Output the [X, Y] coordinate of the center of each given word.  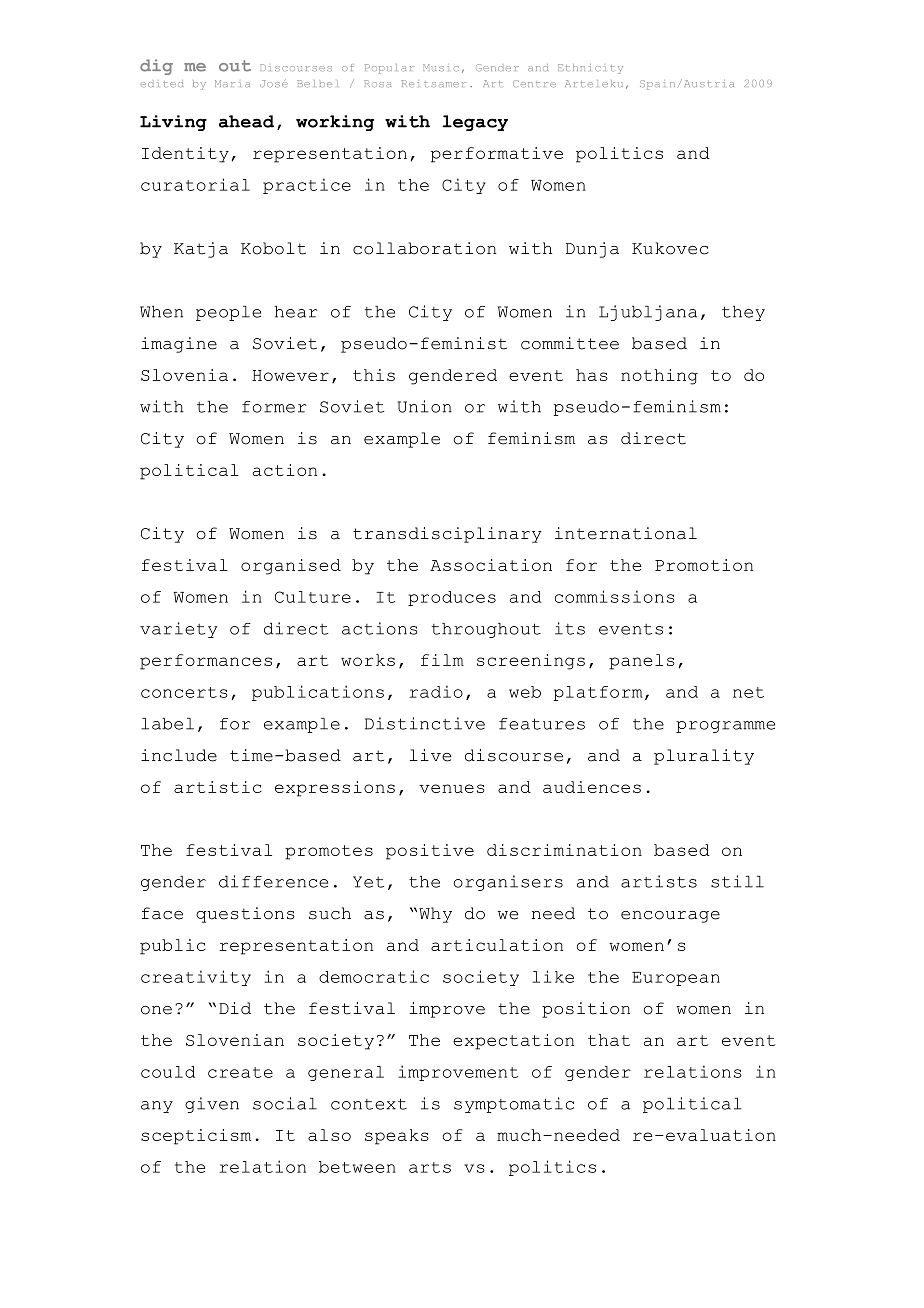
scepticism [196, 1137]
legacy [475, 123]
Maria [232, 83]
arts [430, 1167]
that [609, 1040]
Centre [534, 83]
